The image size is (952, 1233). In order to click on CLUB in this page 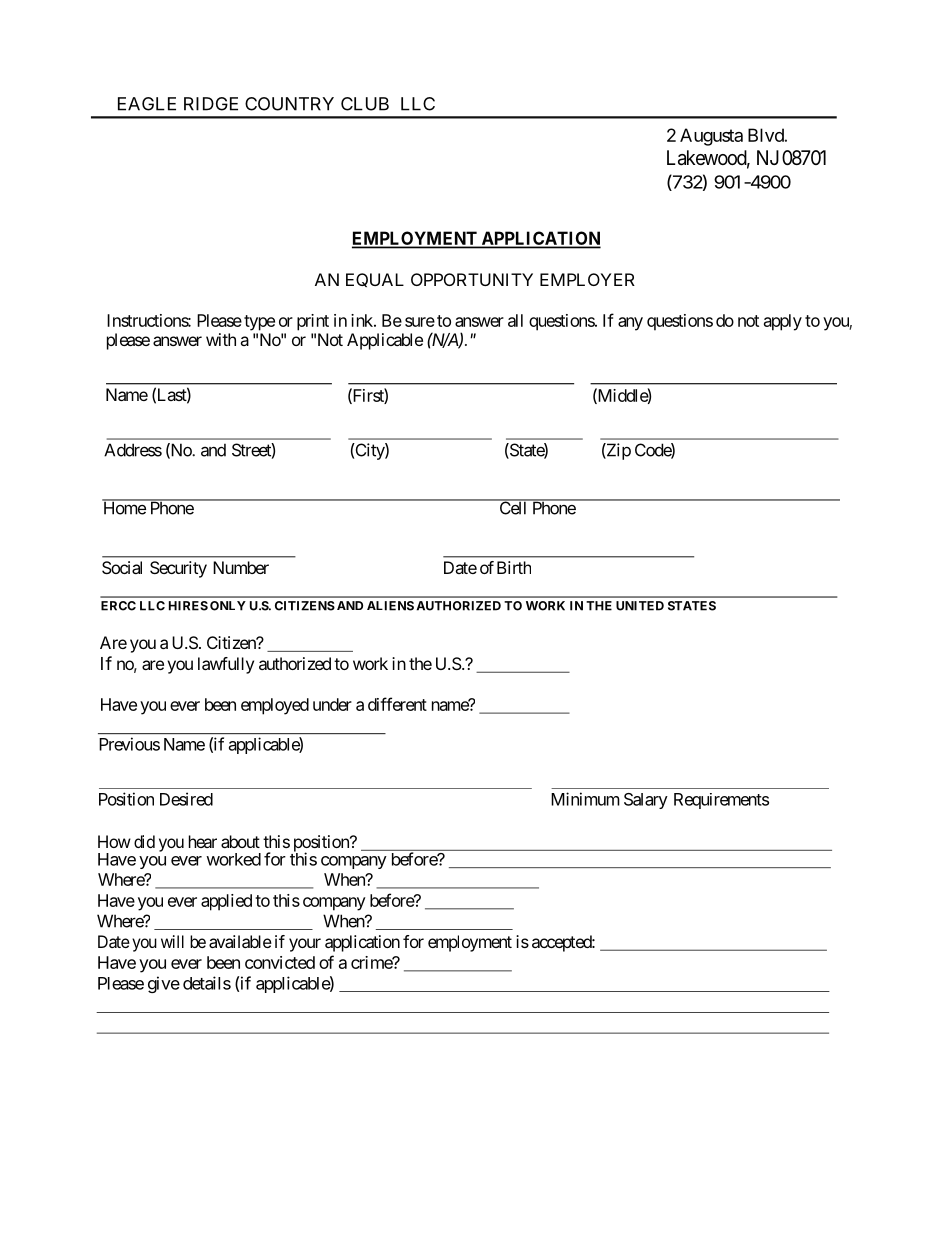, I will do `click(365, 104)`.
